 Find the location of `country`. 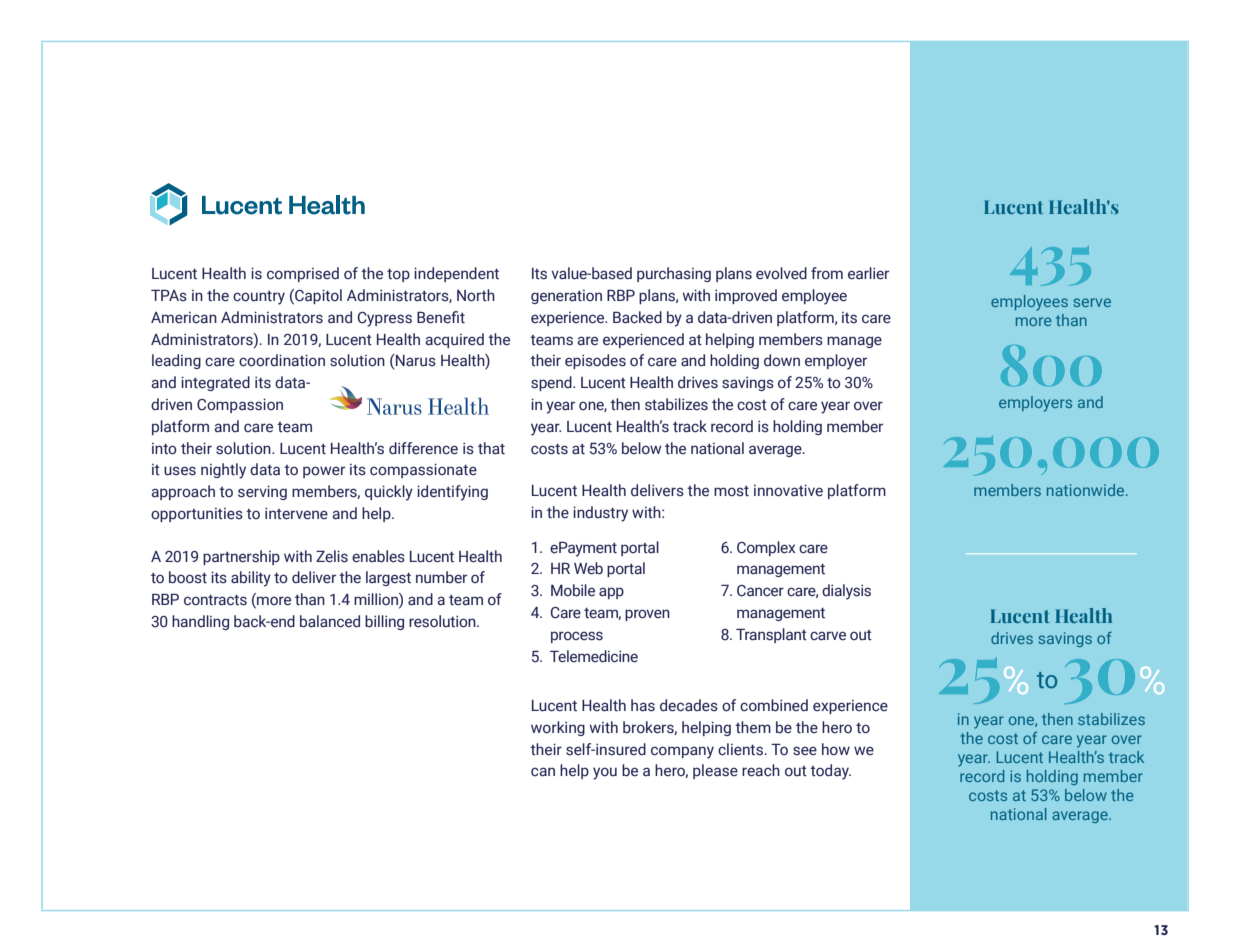

country is located at coordinates (259, 298).
